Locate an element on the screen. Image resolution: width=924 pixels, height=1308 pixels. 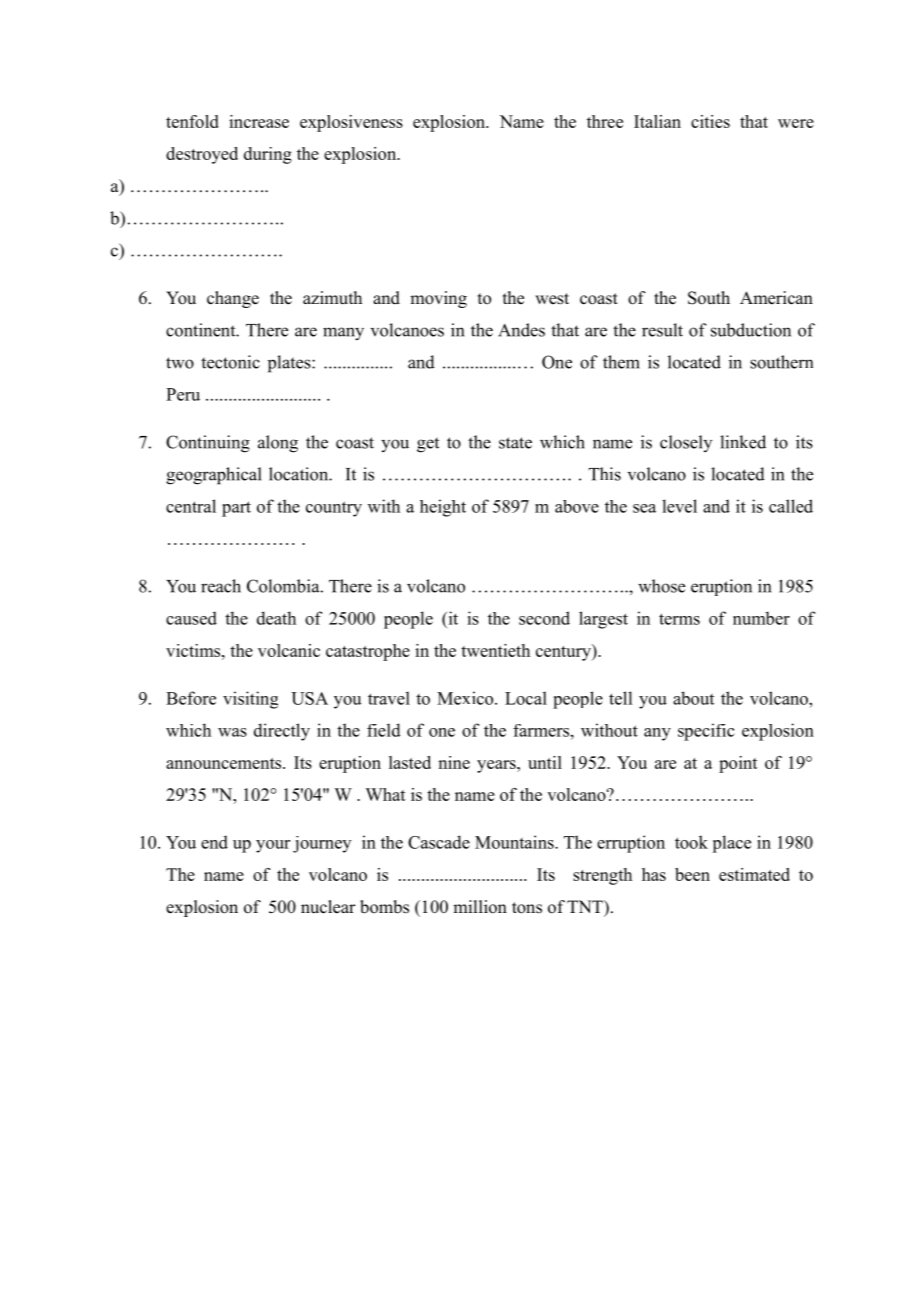
three is located at coordinates (605, 121).
